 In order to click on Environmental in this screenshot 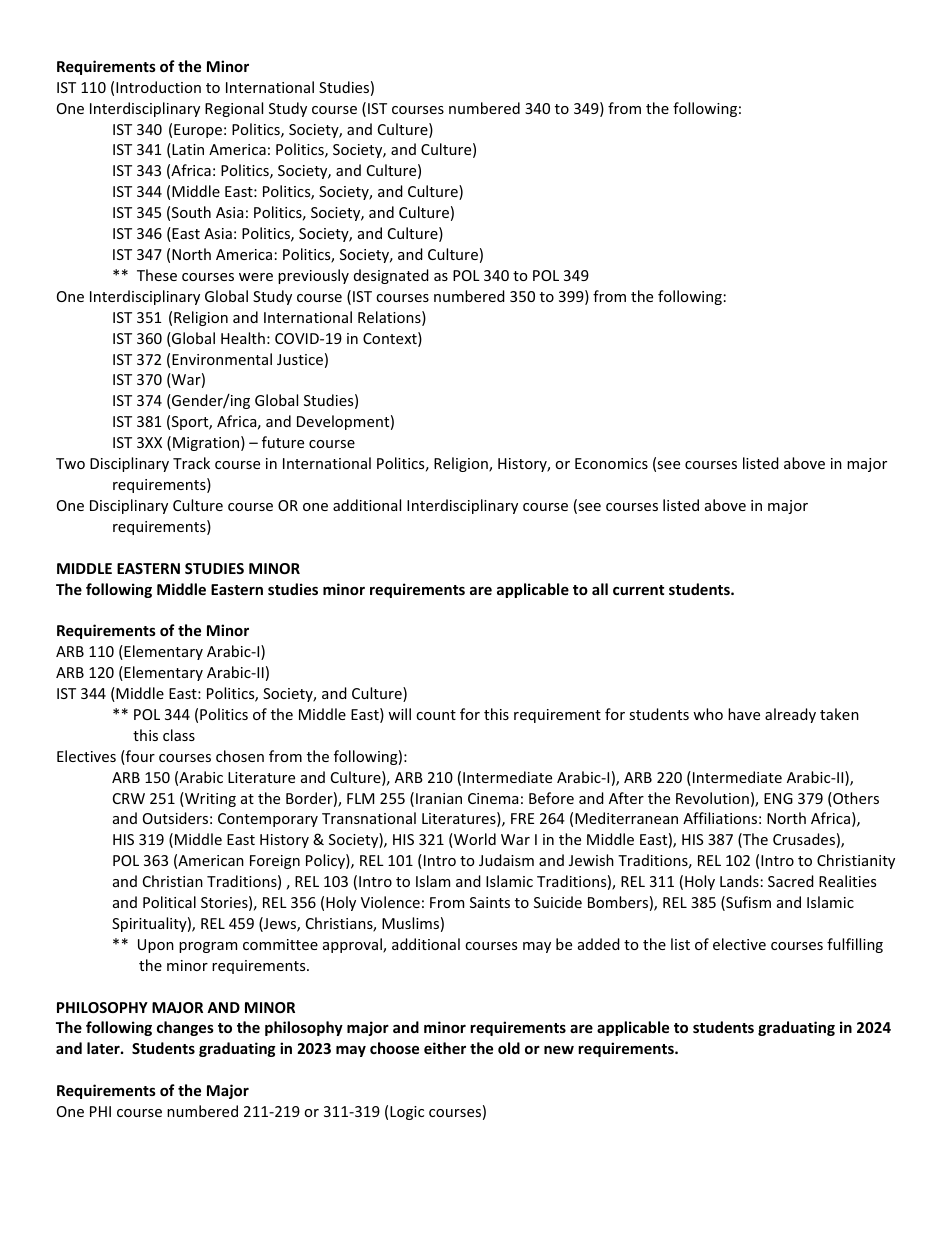, I will do `click(222, 359)`.
